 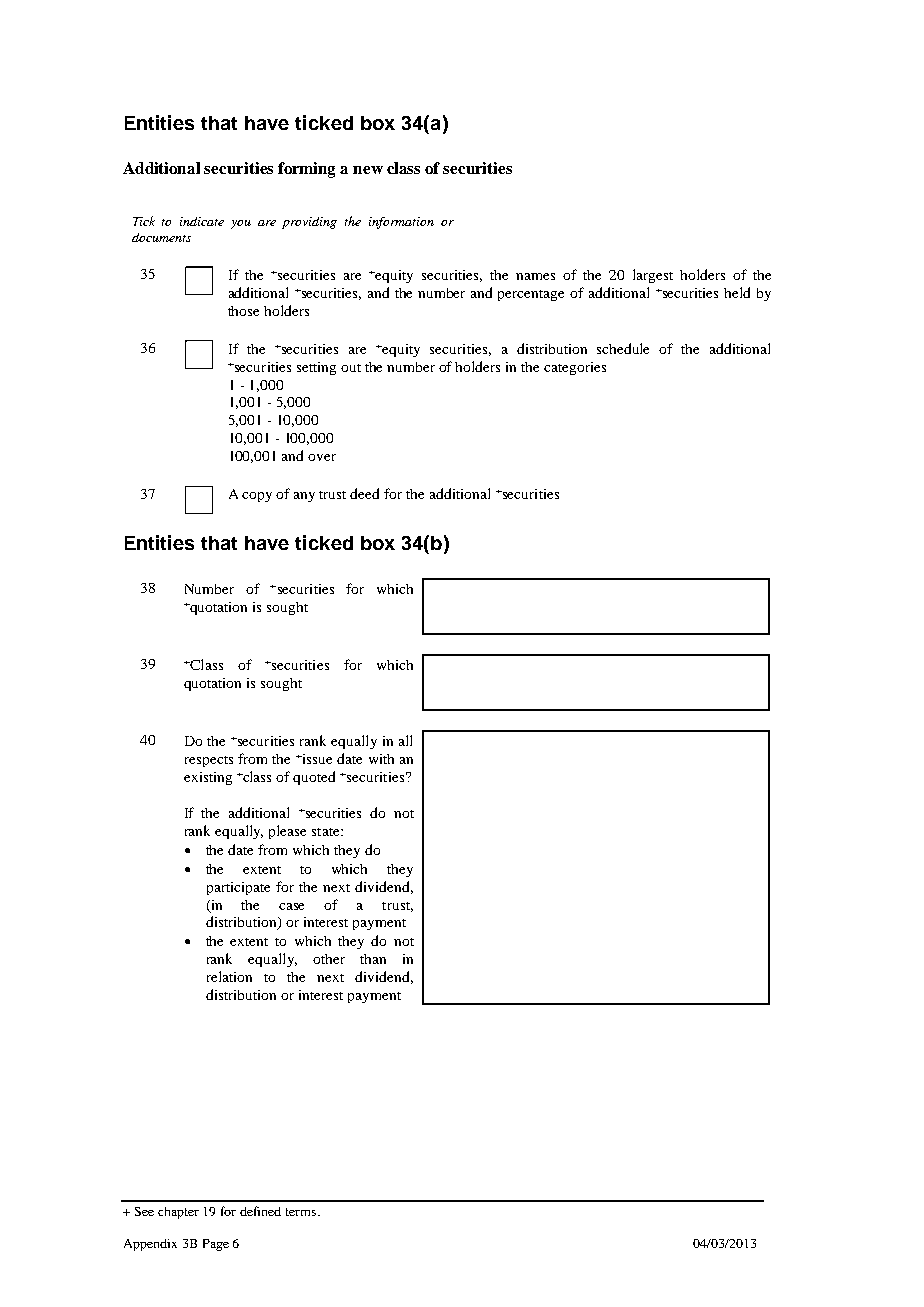 What do you see at coordinates (301, 1212) in the screenshot?
I see `terms` at bounding box center [301, 1212].
